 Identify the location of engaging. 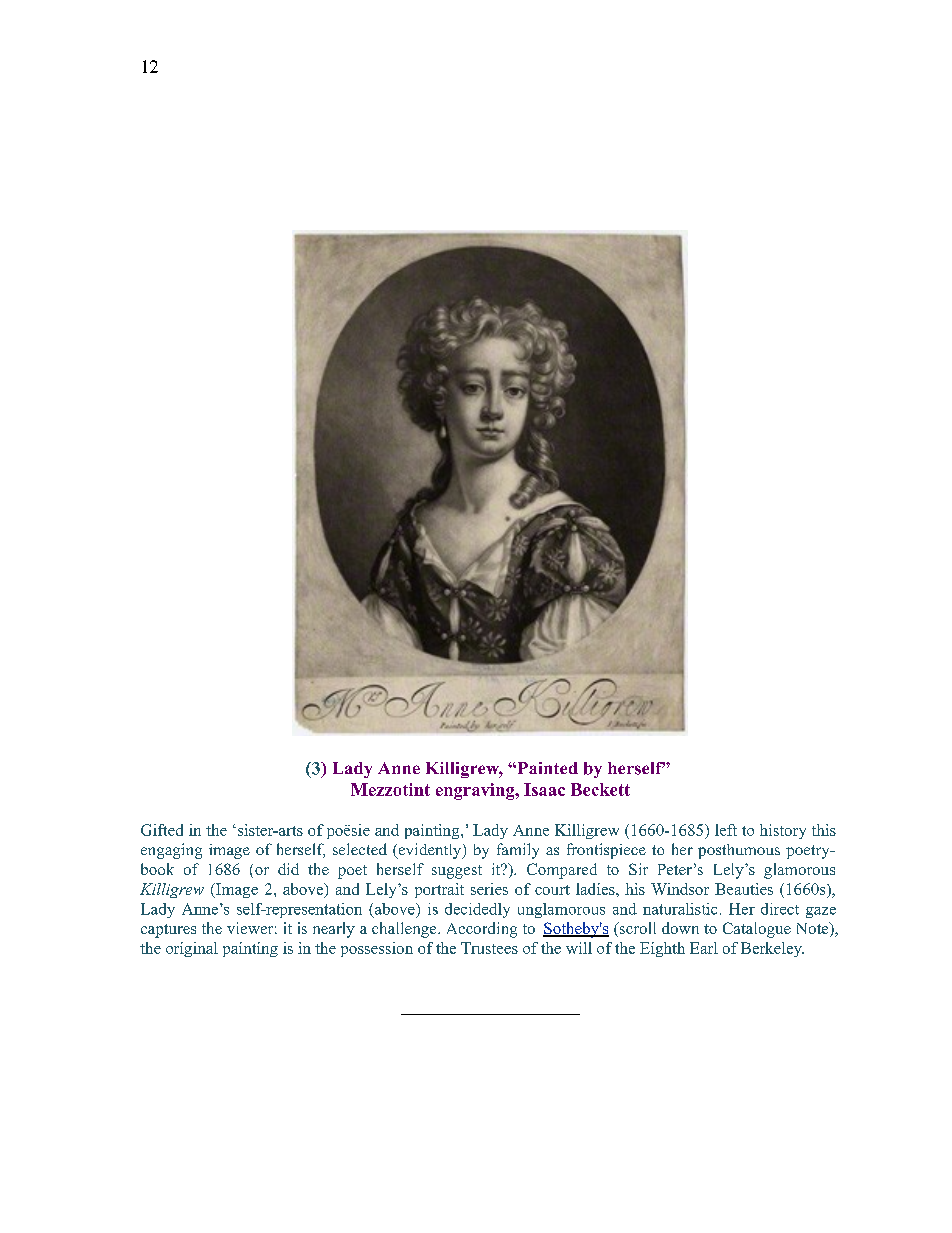
(171, 851).
